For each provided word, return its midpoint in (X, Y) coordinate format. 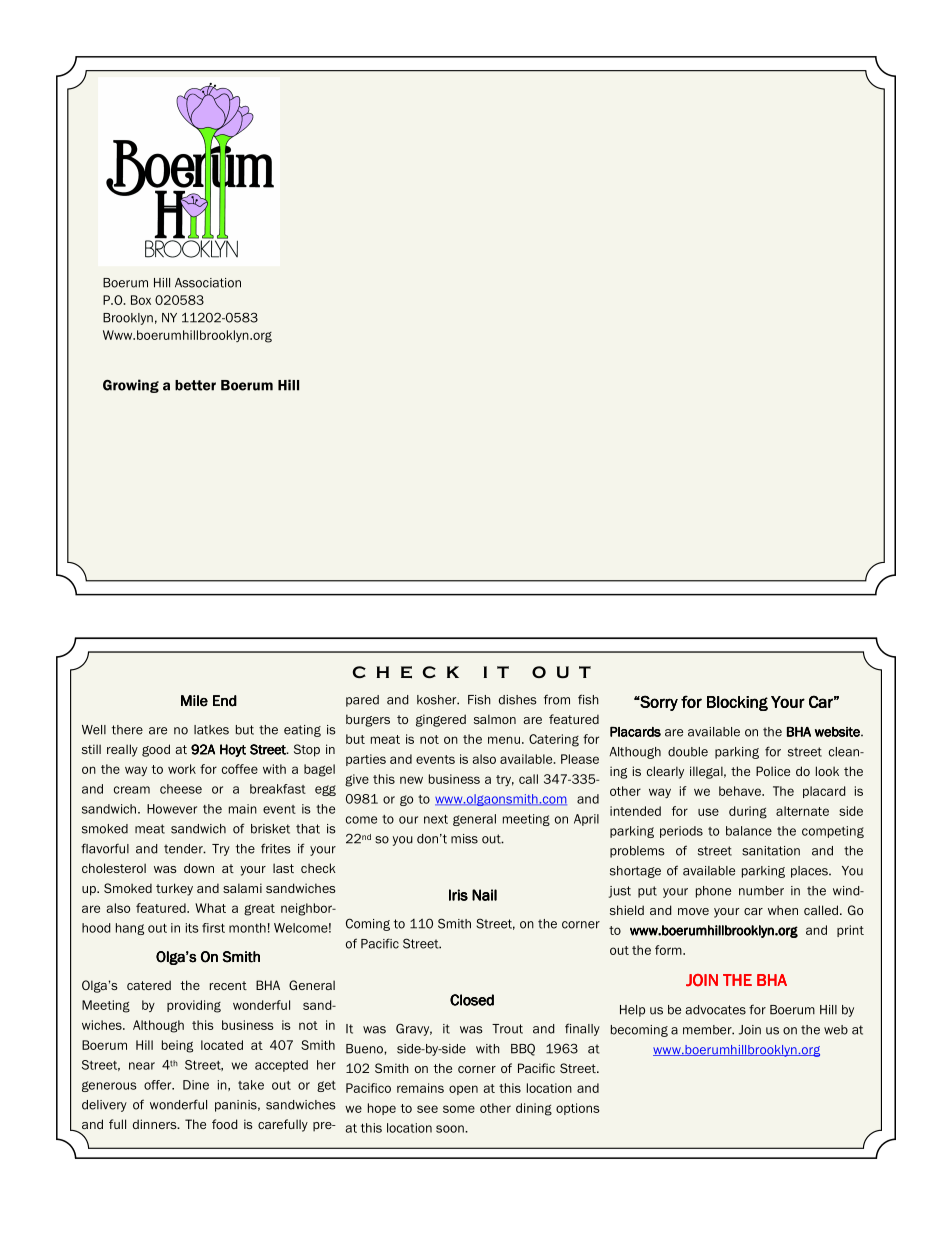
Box (141, 300)
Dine (196, 1085)
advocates (715, 1010)
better (195, 385)
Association (208, 283)
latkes (211, 730)
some (459, 1109)
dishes (518, 700)
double (688, 752)
